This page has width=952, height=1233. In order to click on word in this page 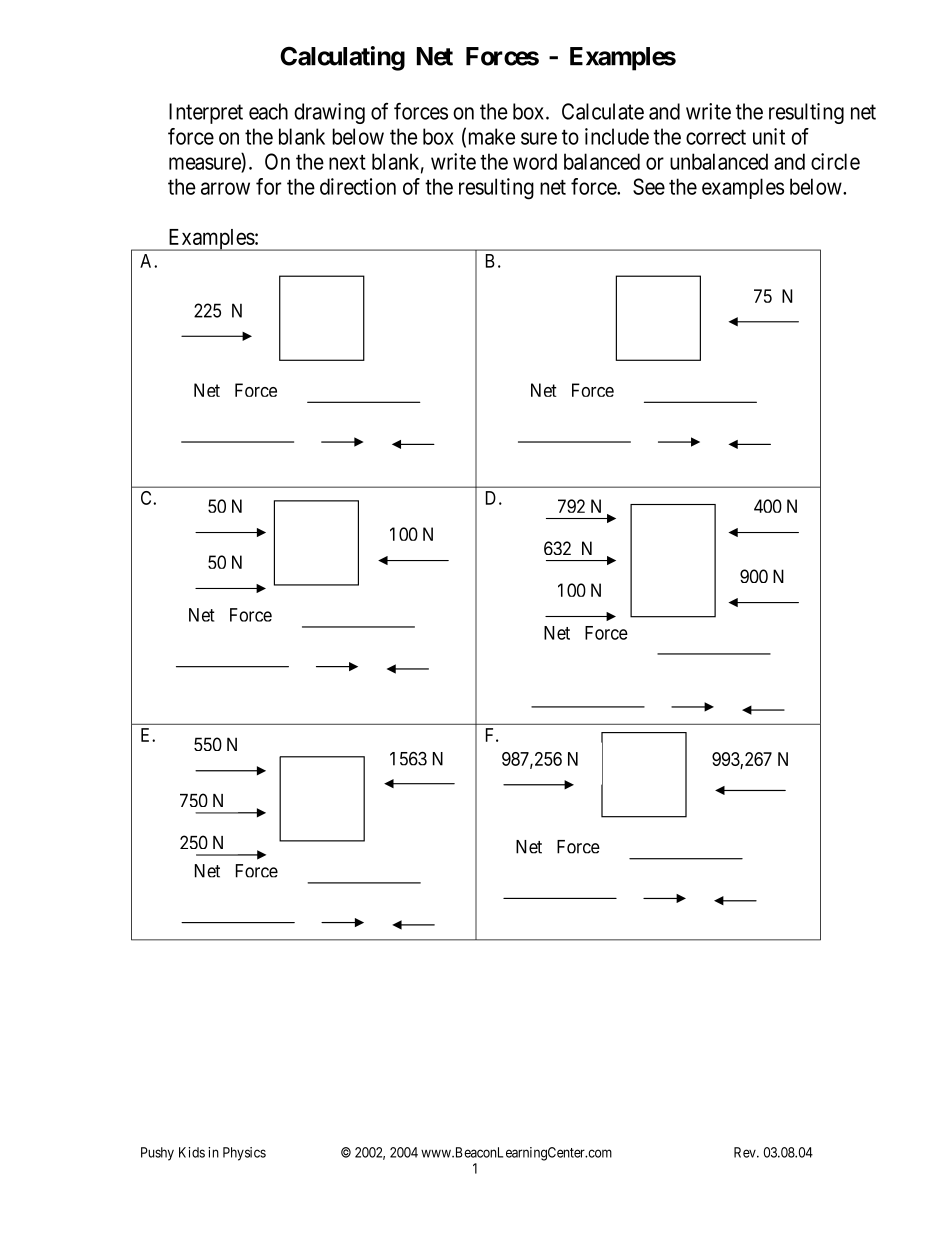, I will do `click(535, 161)`.
